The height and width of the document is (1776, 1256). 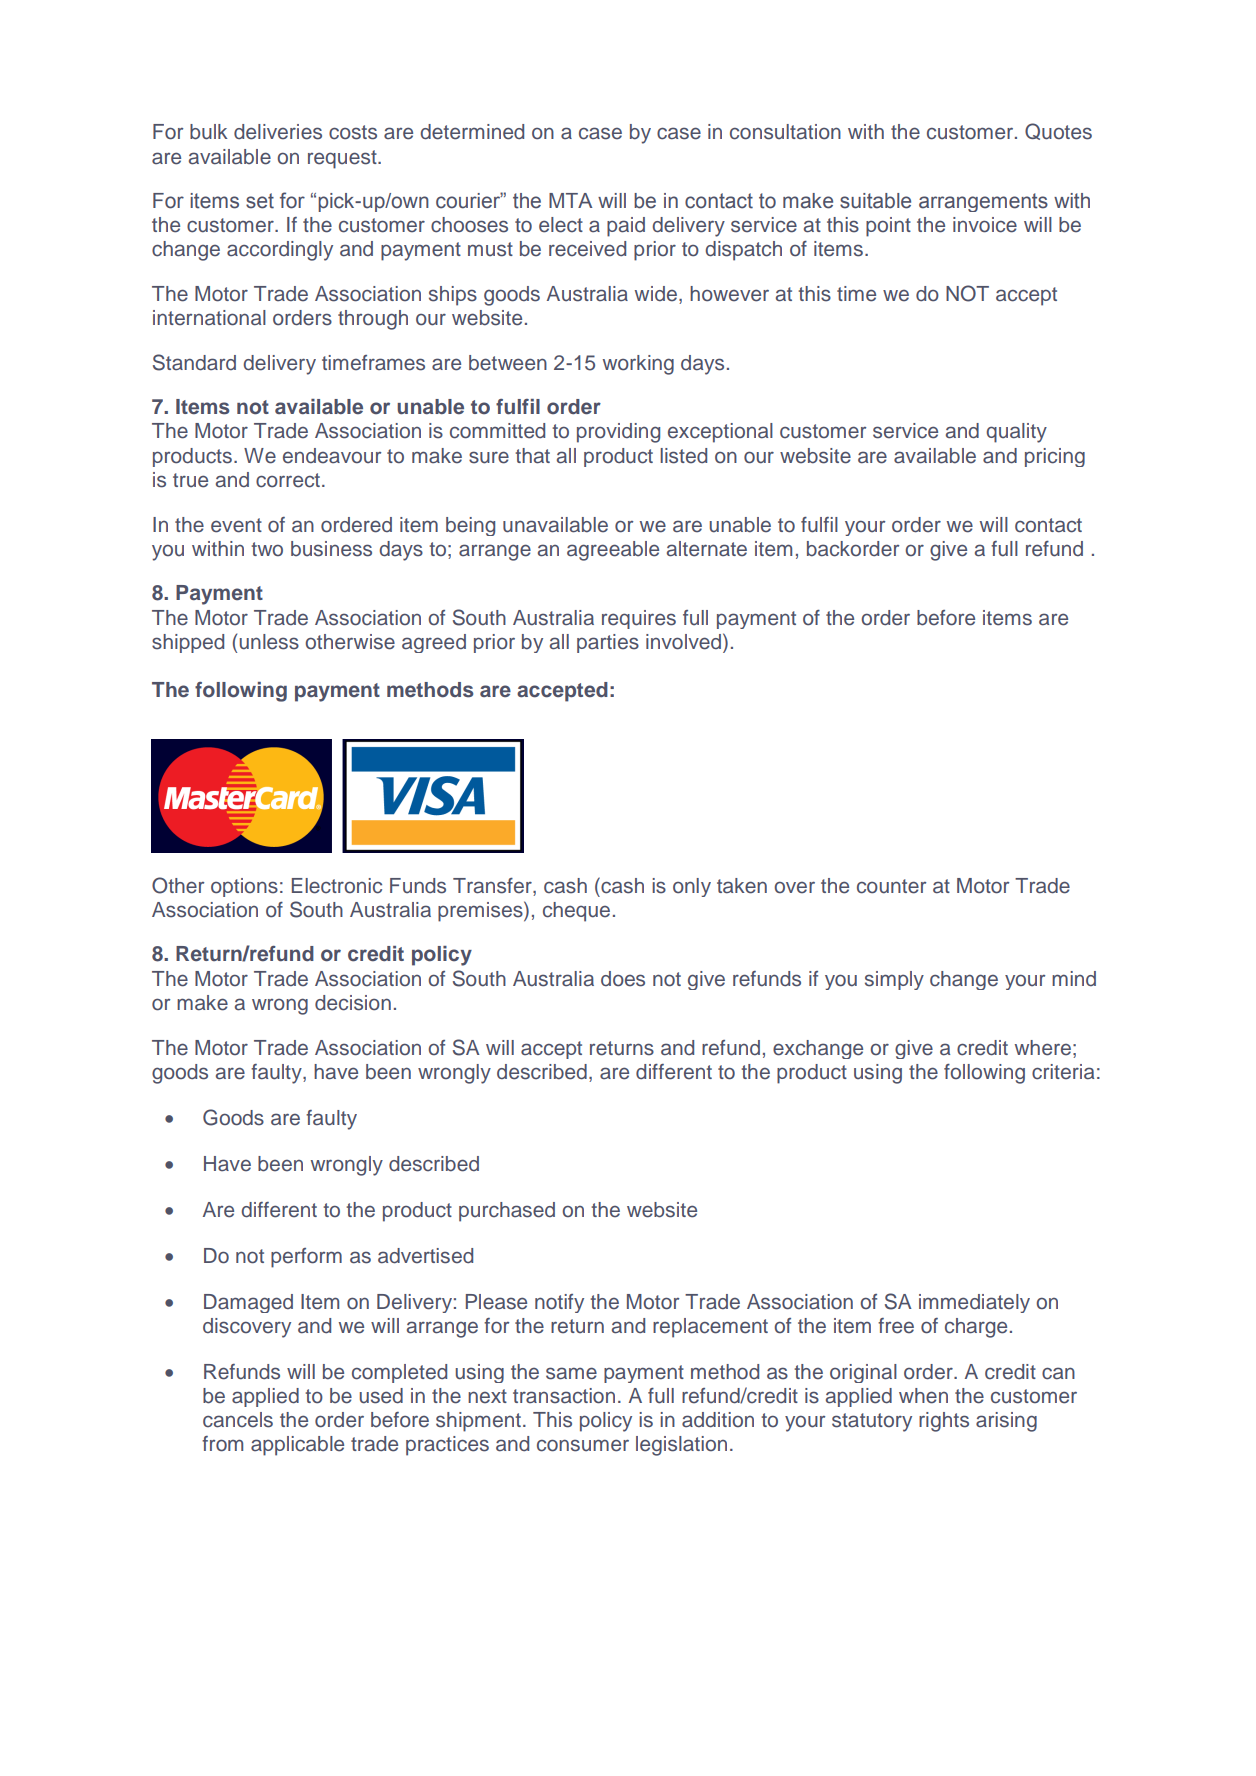 What do you see at coordinates (1043, 1048) in the document?
I see `where` at bounding box center [1043, 1048].
